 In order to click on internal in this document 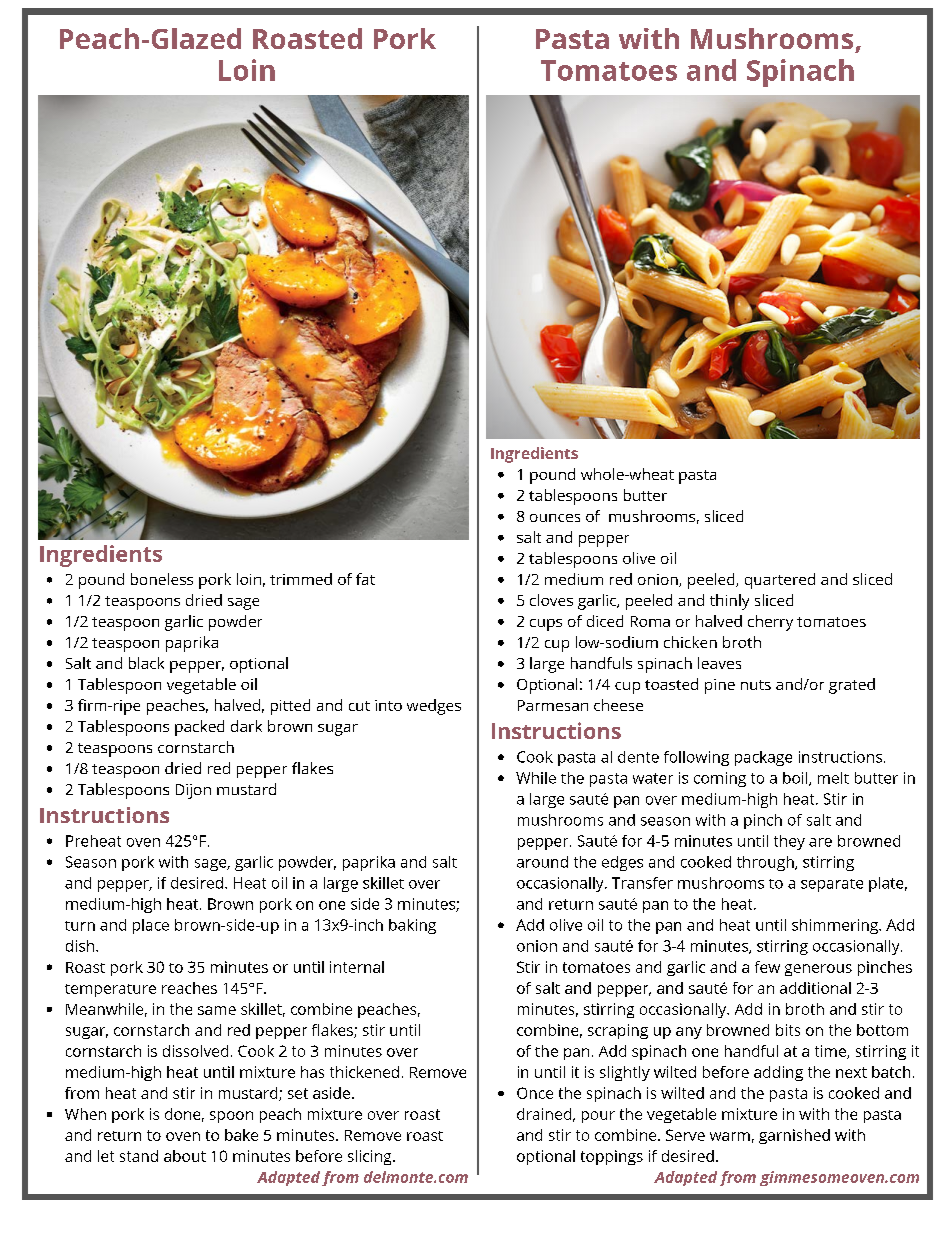, I will do `click(357, 967)`.
